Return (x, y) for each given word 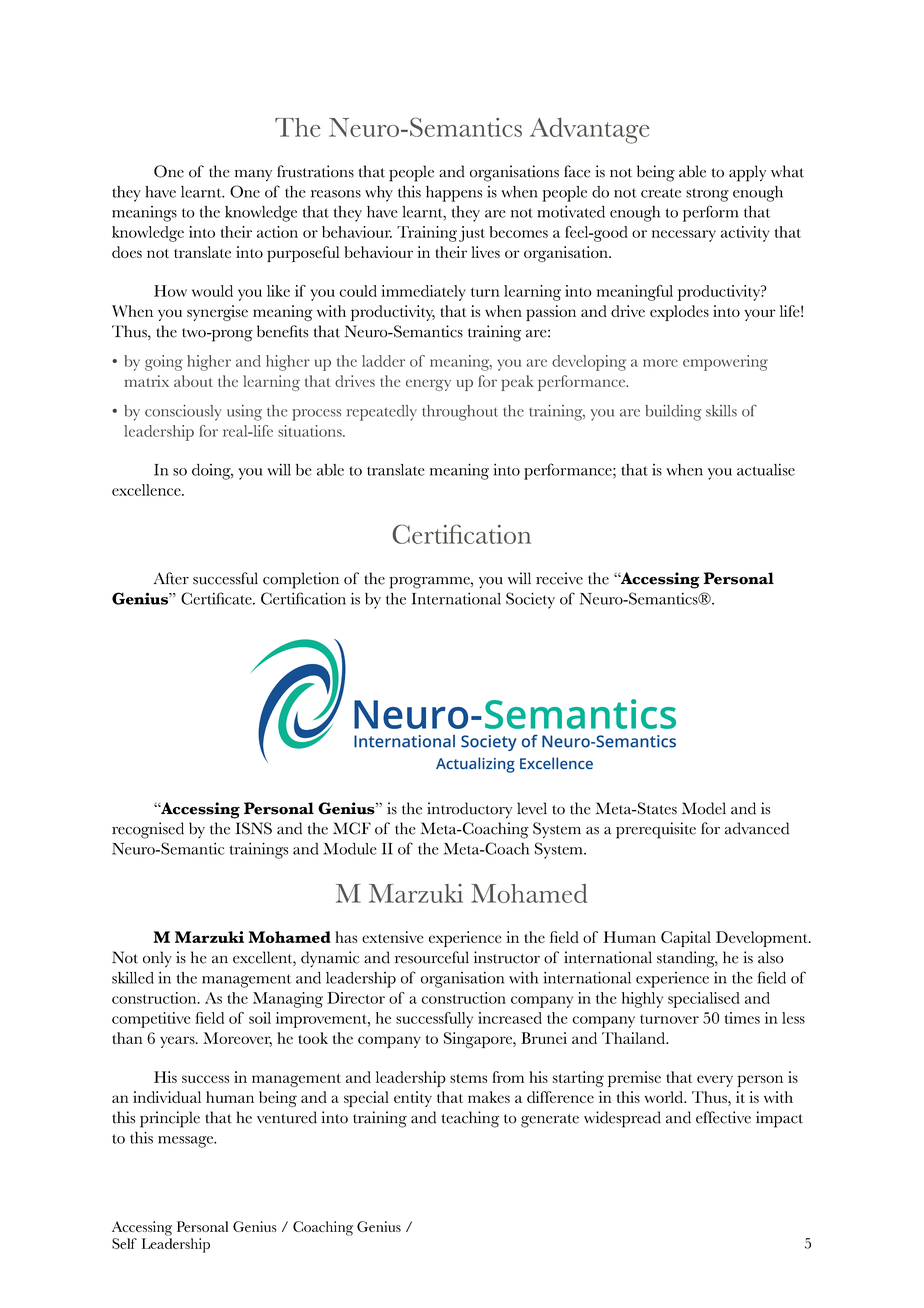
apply (747, 173)
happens (454, 194)
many (253, 176)
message (187, 1142)
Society (530, 600)
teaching (470, 1119)
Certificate (217, 598)
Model (704, 808)
